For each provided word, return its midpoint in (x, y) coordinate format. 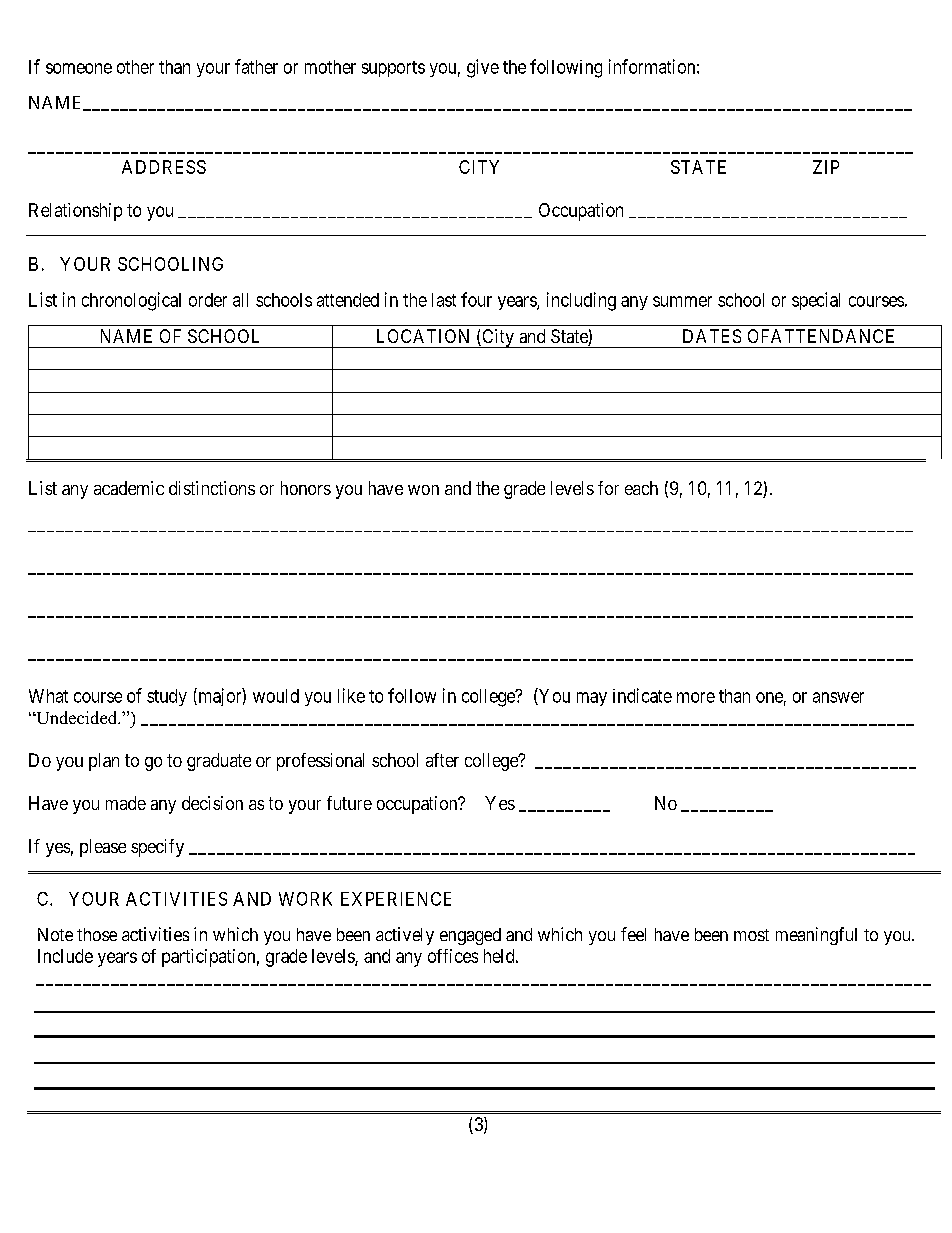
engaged (470, 936)
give (483, 68)
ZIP (826, 167)
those (97, 934)
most (751, 935)
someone (79, 68)
